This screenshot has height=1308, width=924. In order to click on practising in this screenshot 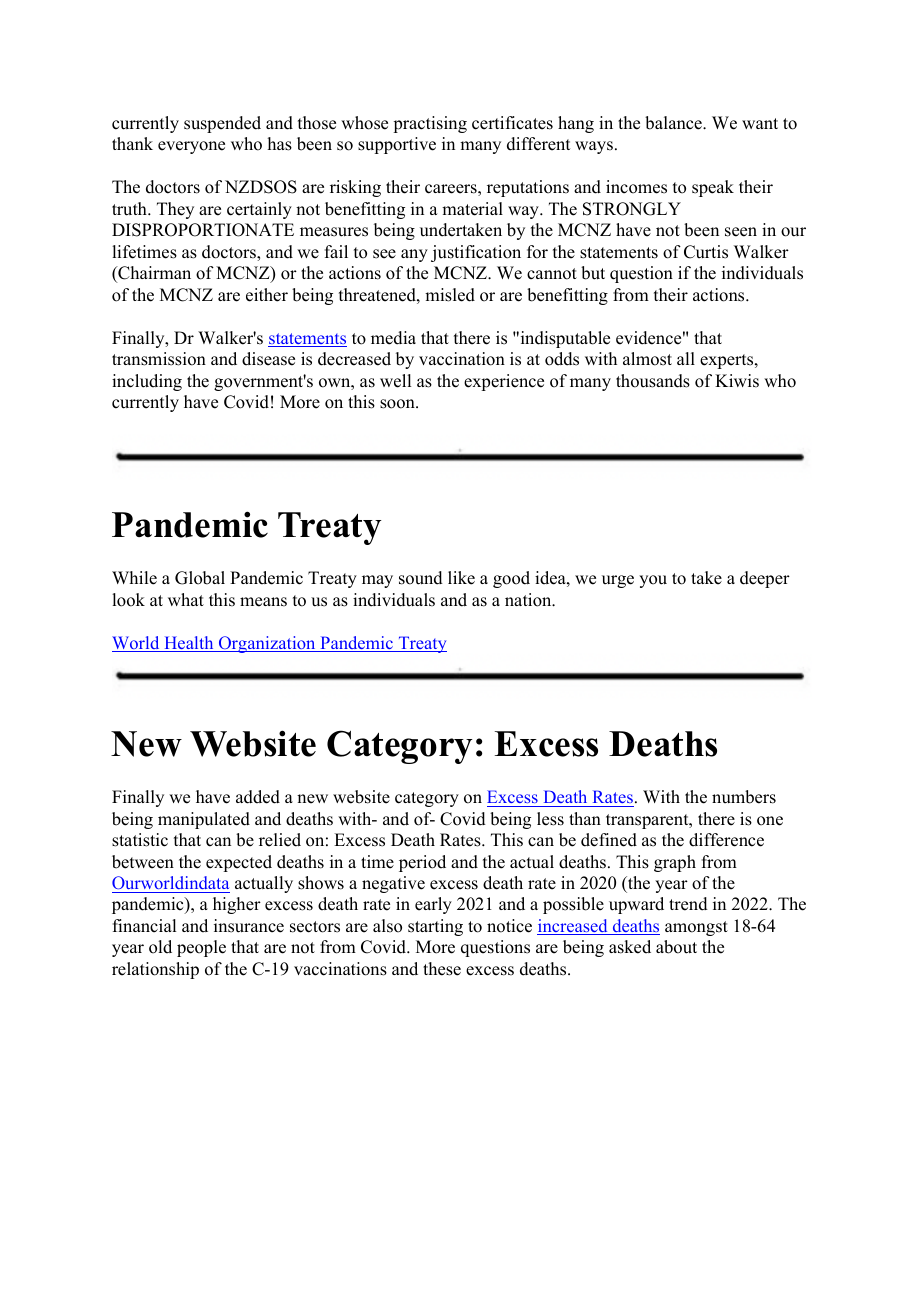, I will do `click(430, 124)`.
